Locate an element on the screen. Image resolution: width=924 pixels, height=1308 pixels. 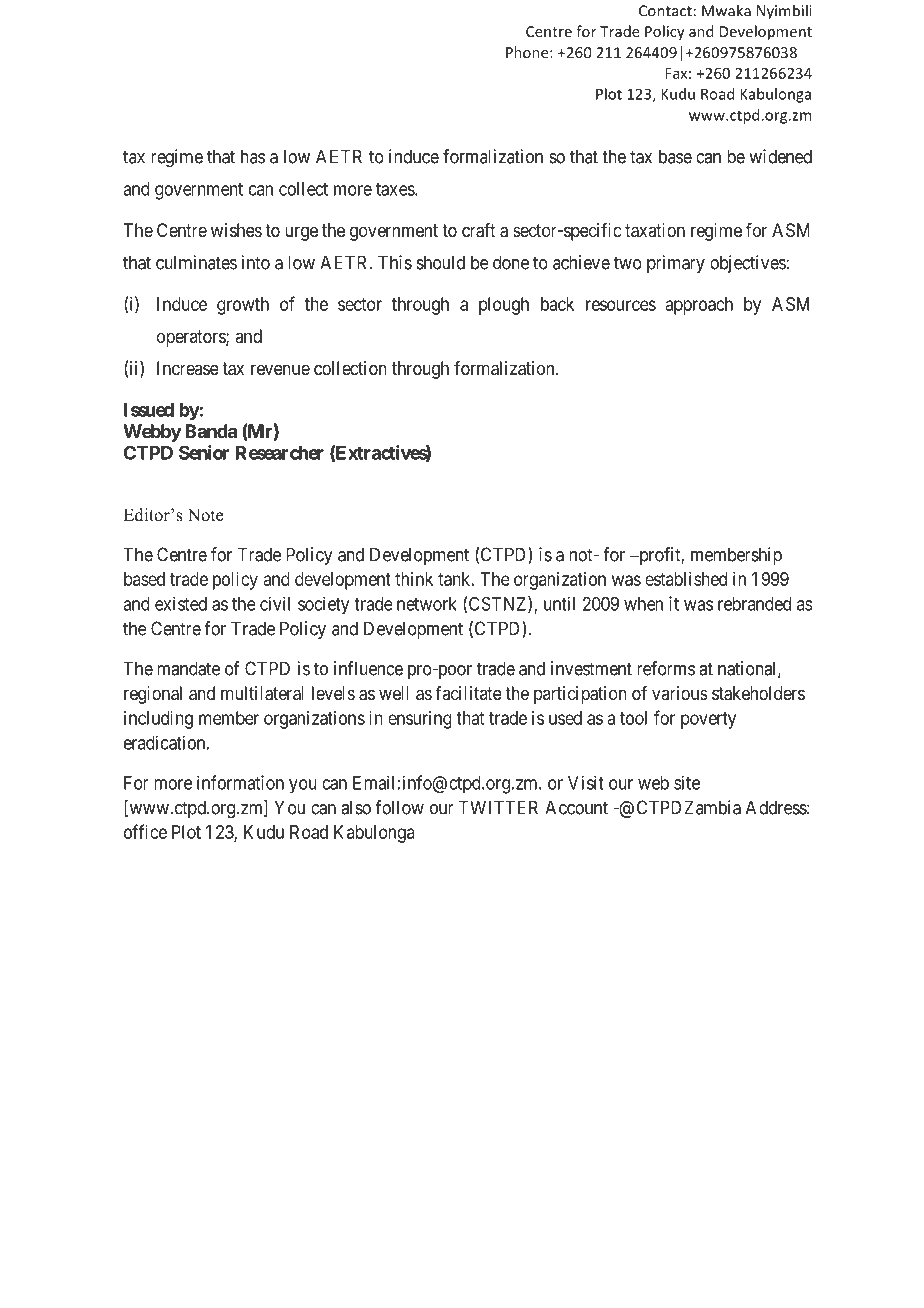
widened is located at coordinates (780, 156).
